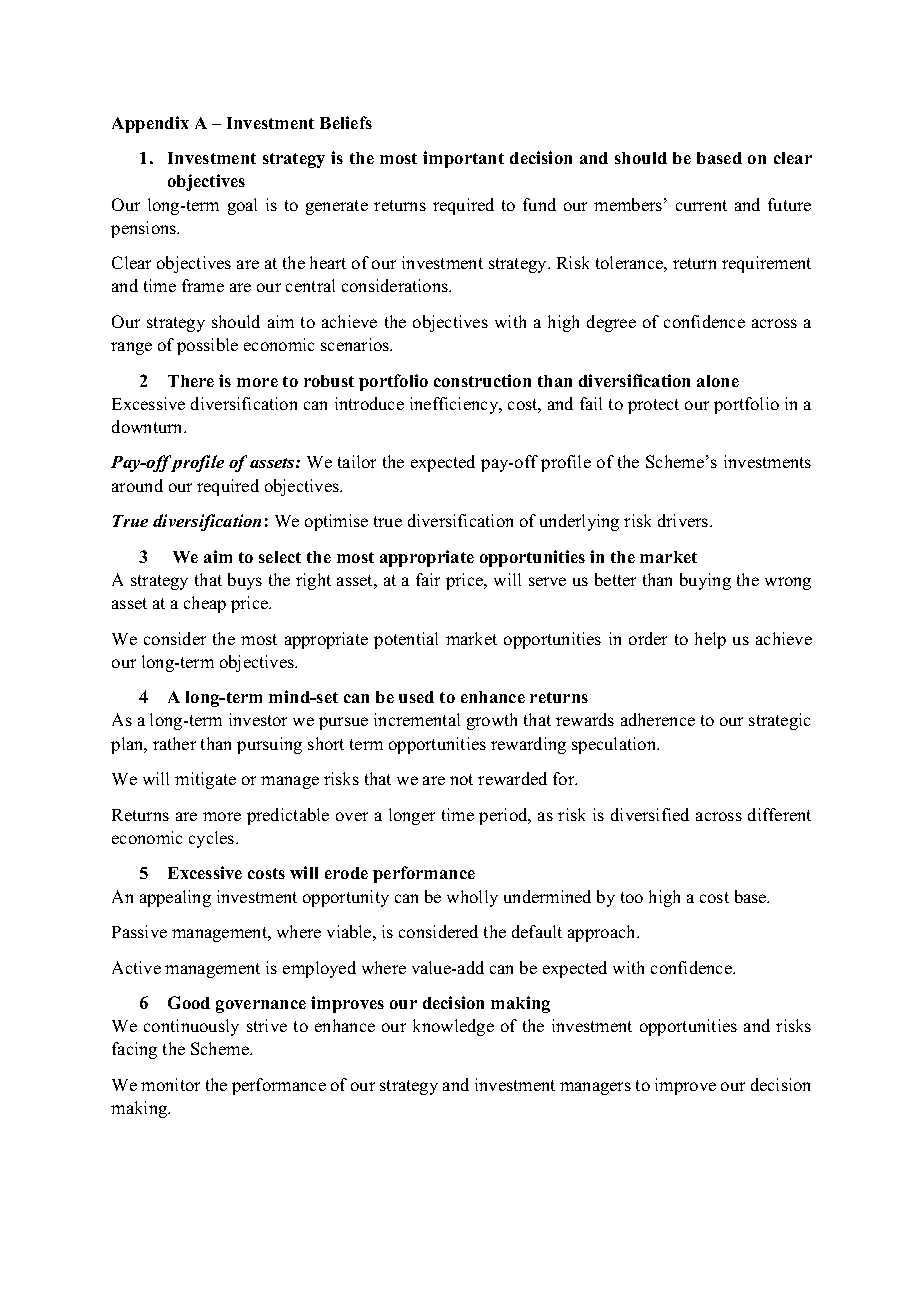 This image has height=1308, width=924. Describe the element at coordinates (150, 124) in the image. I see `Appendix` at that location.
